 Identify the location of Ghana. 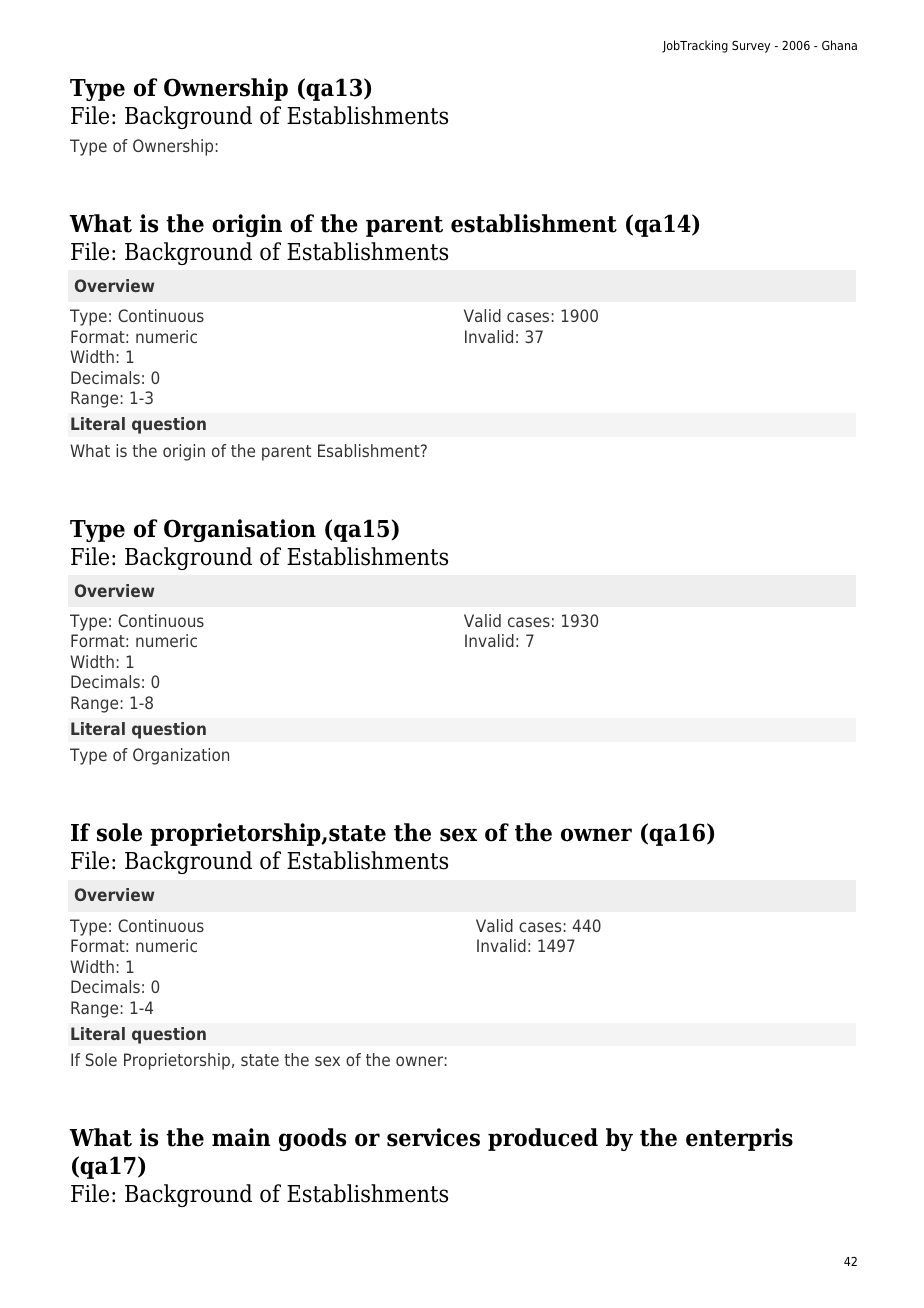
(839, 45).
